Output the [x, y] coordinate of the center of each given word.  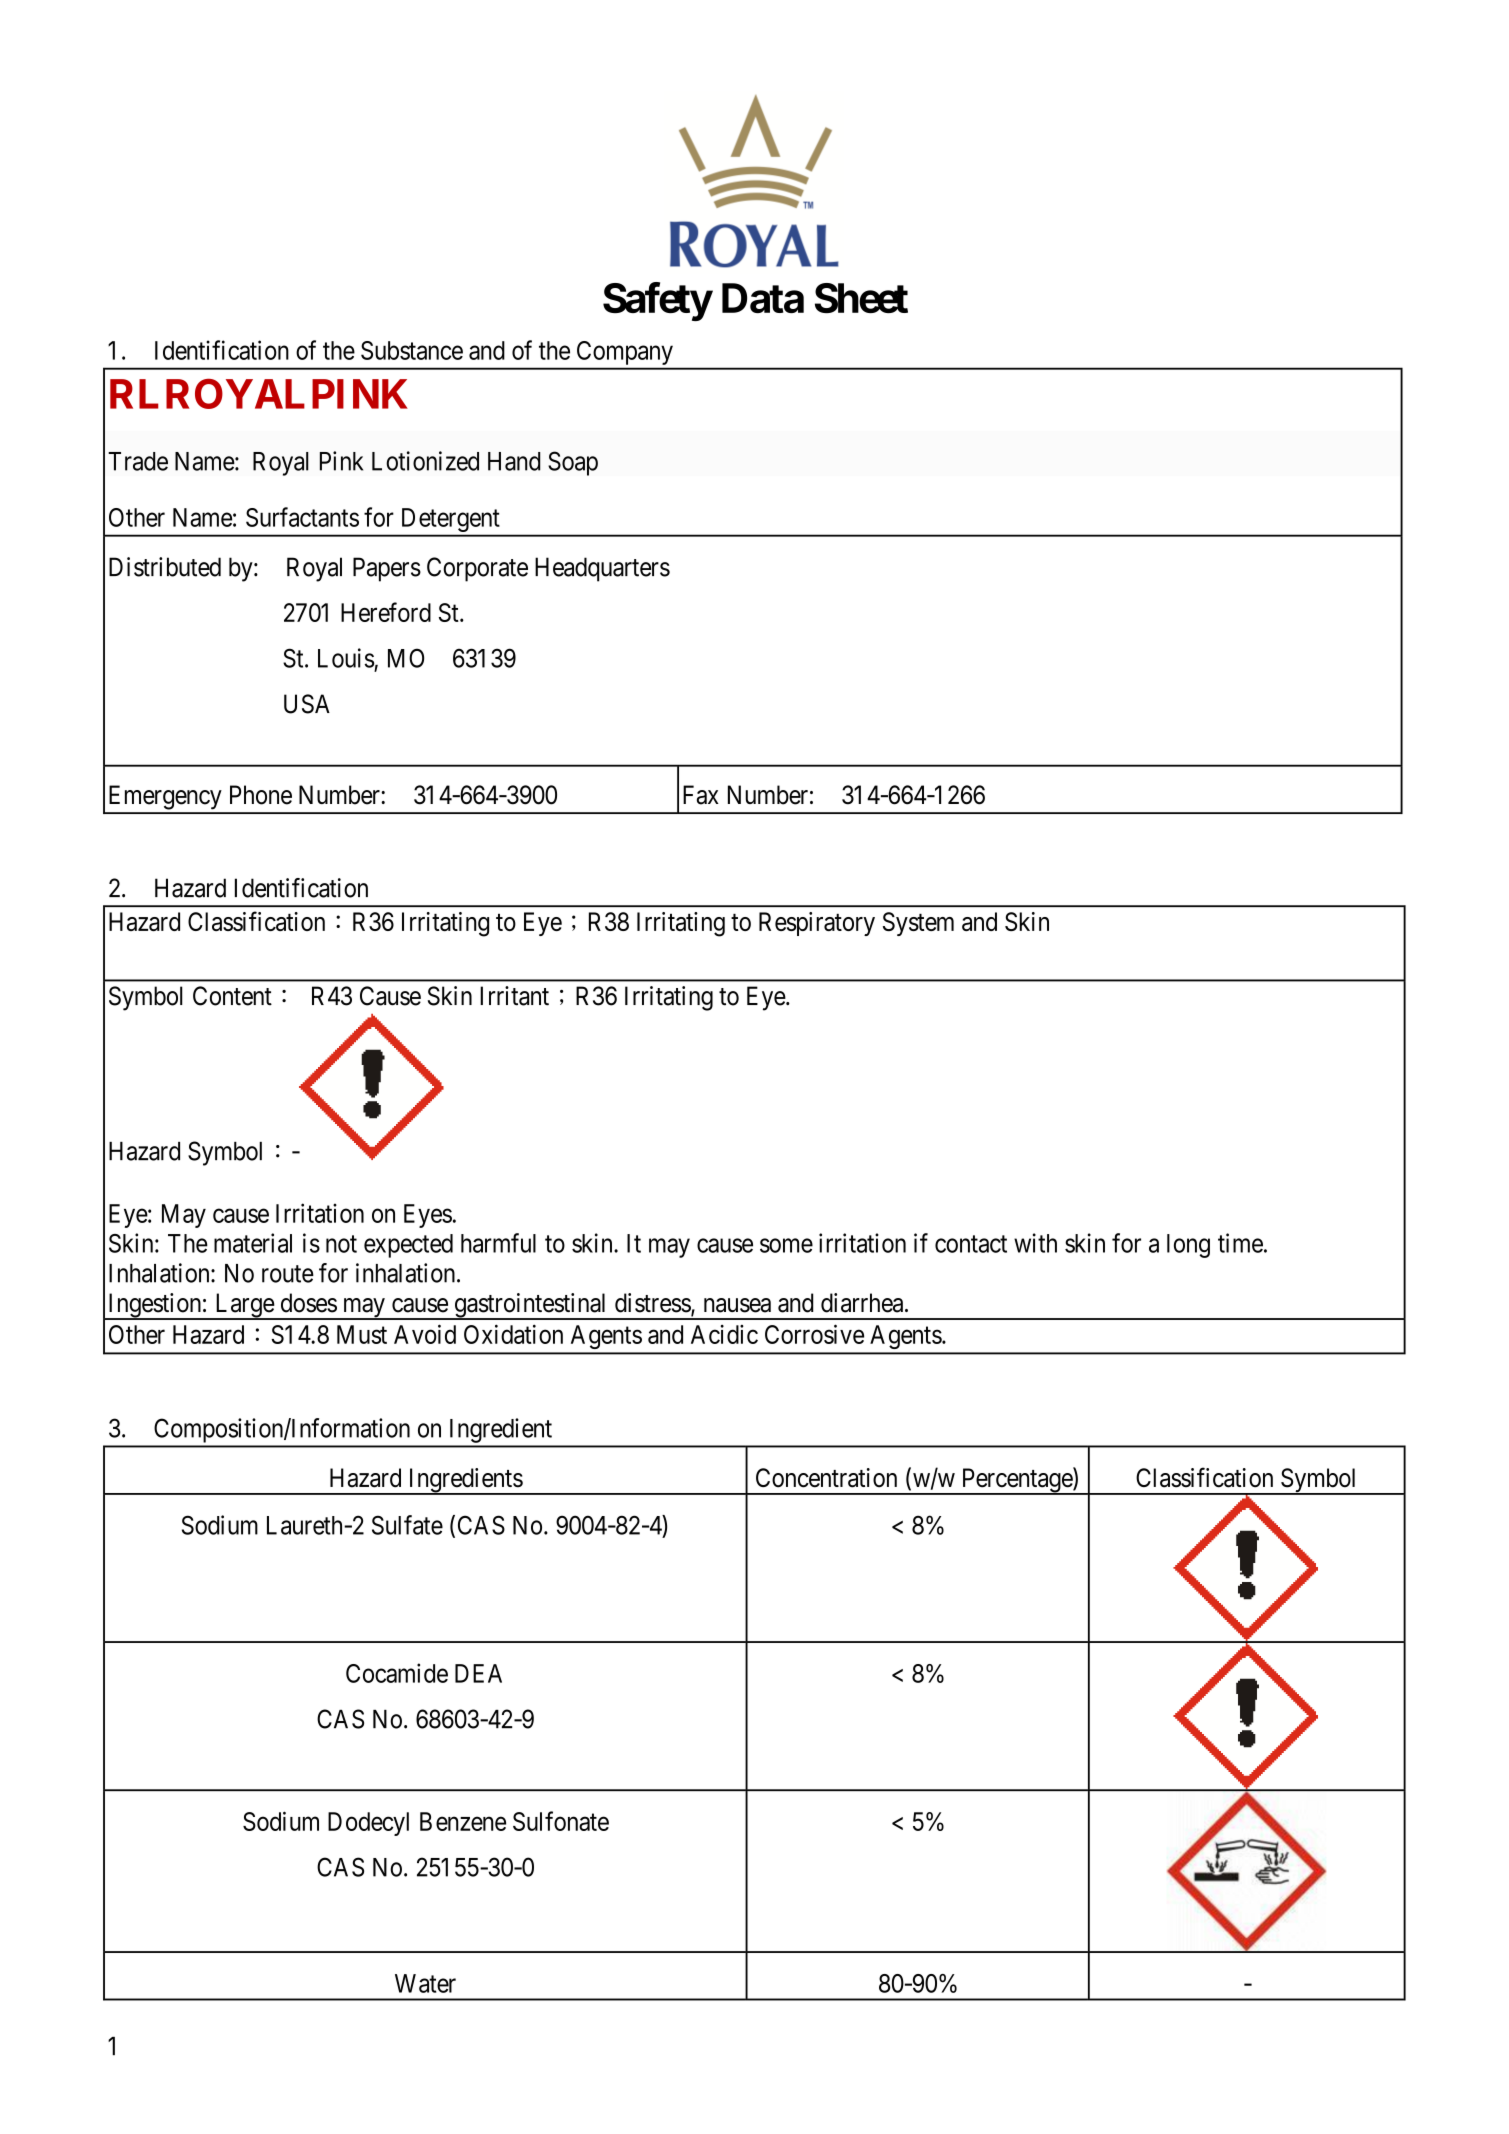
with [1035, 1243]
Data [763, 298]
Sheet [861, 298]
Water [425, 1983]
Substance [412, 350]
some [786, 1245]
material [253, 1243]
